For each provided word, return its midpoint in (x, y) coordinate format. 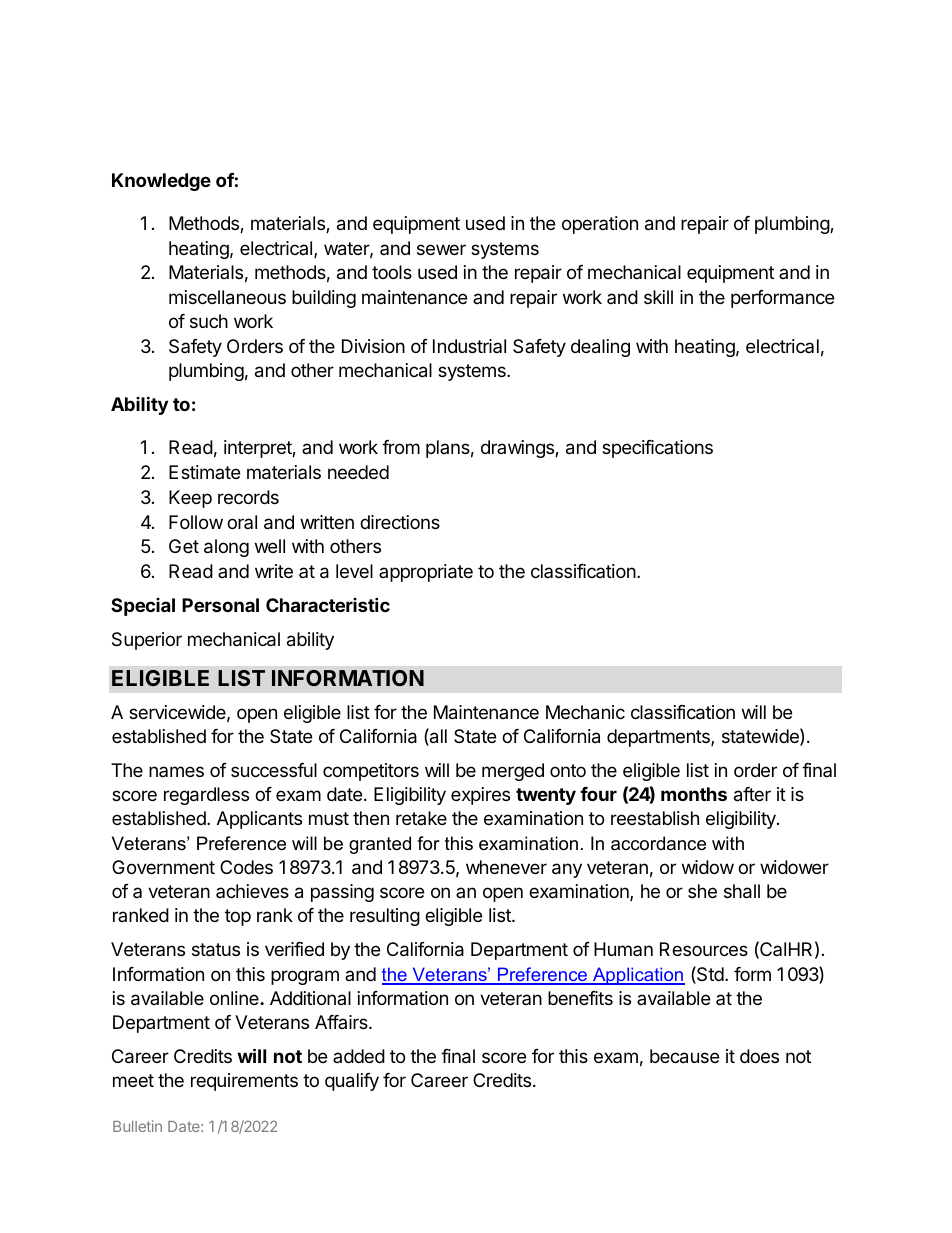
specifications (657, 449)
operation (600, 225)
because (684, 1056)
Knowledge (161, 182)
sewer (441, 249)
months (694, 794)
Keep (190, 499)
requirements (244, 1082)
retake (421, 818)
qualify (352, 1082)
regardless (206, 796)
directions (400, 522)
